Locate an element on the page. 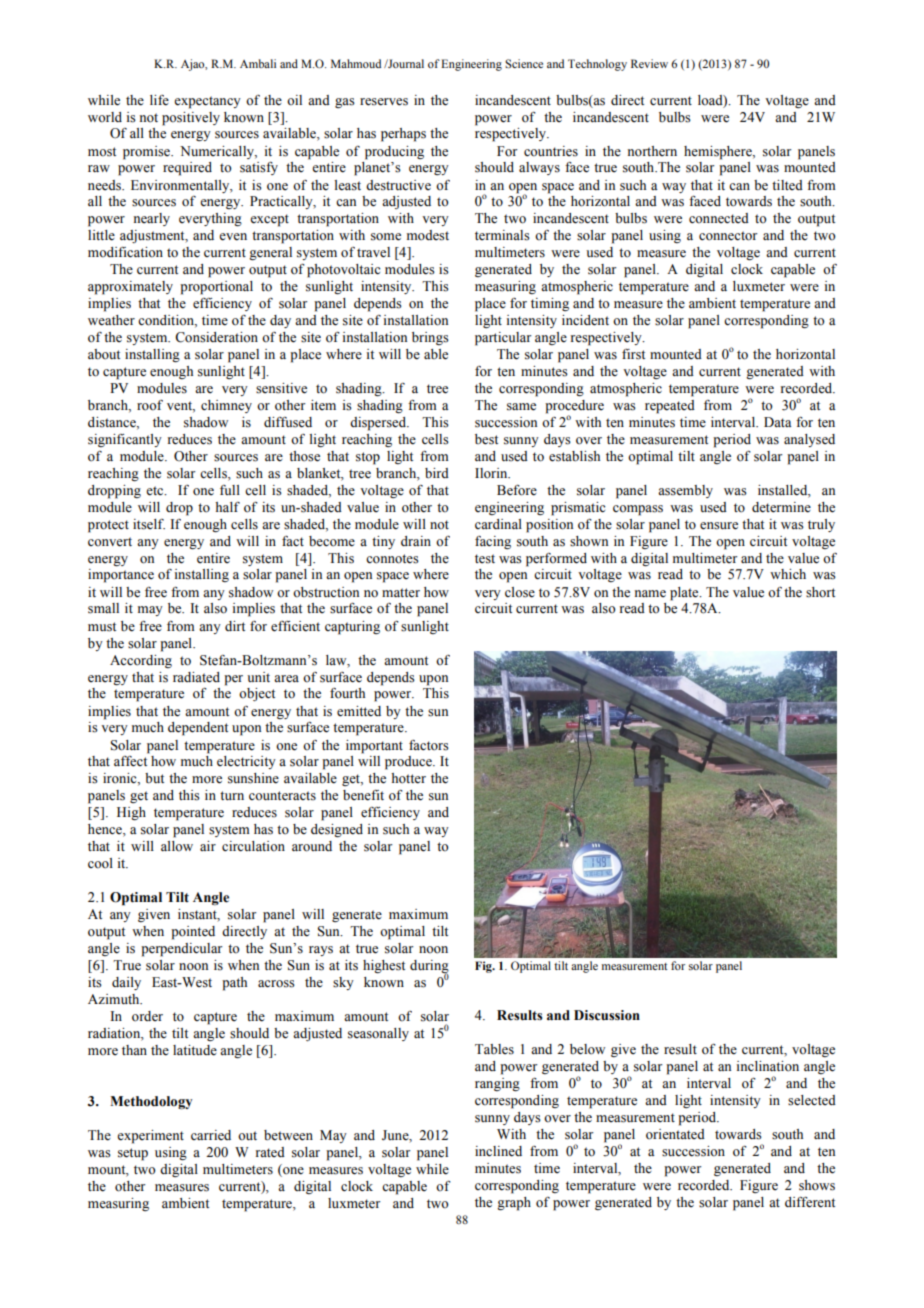  perhaps is located at coordinates (403, 135).
